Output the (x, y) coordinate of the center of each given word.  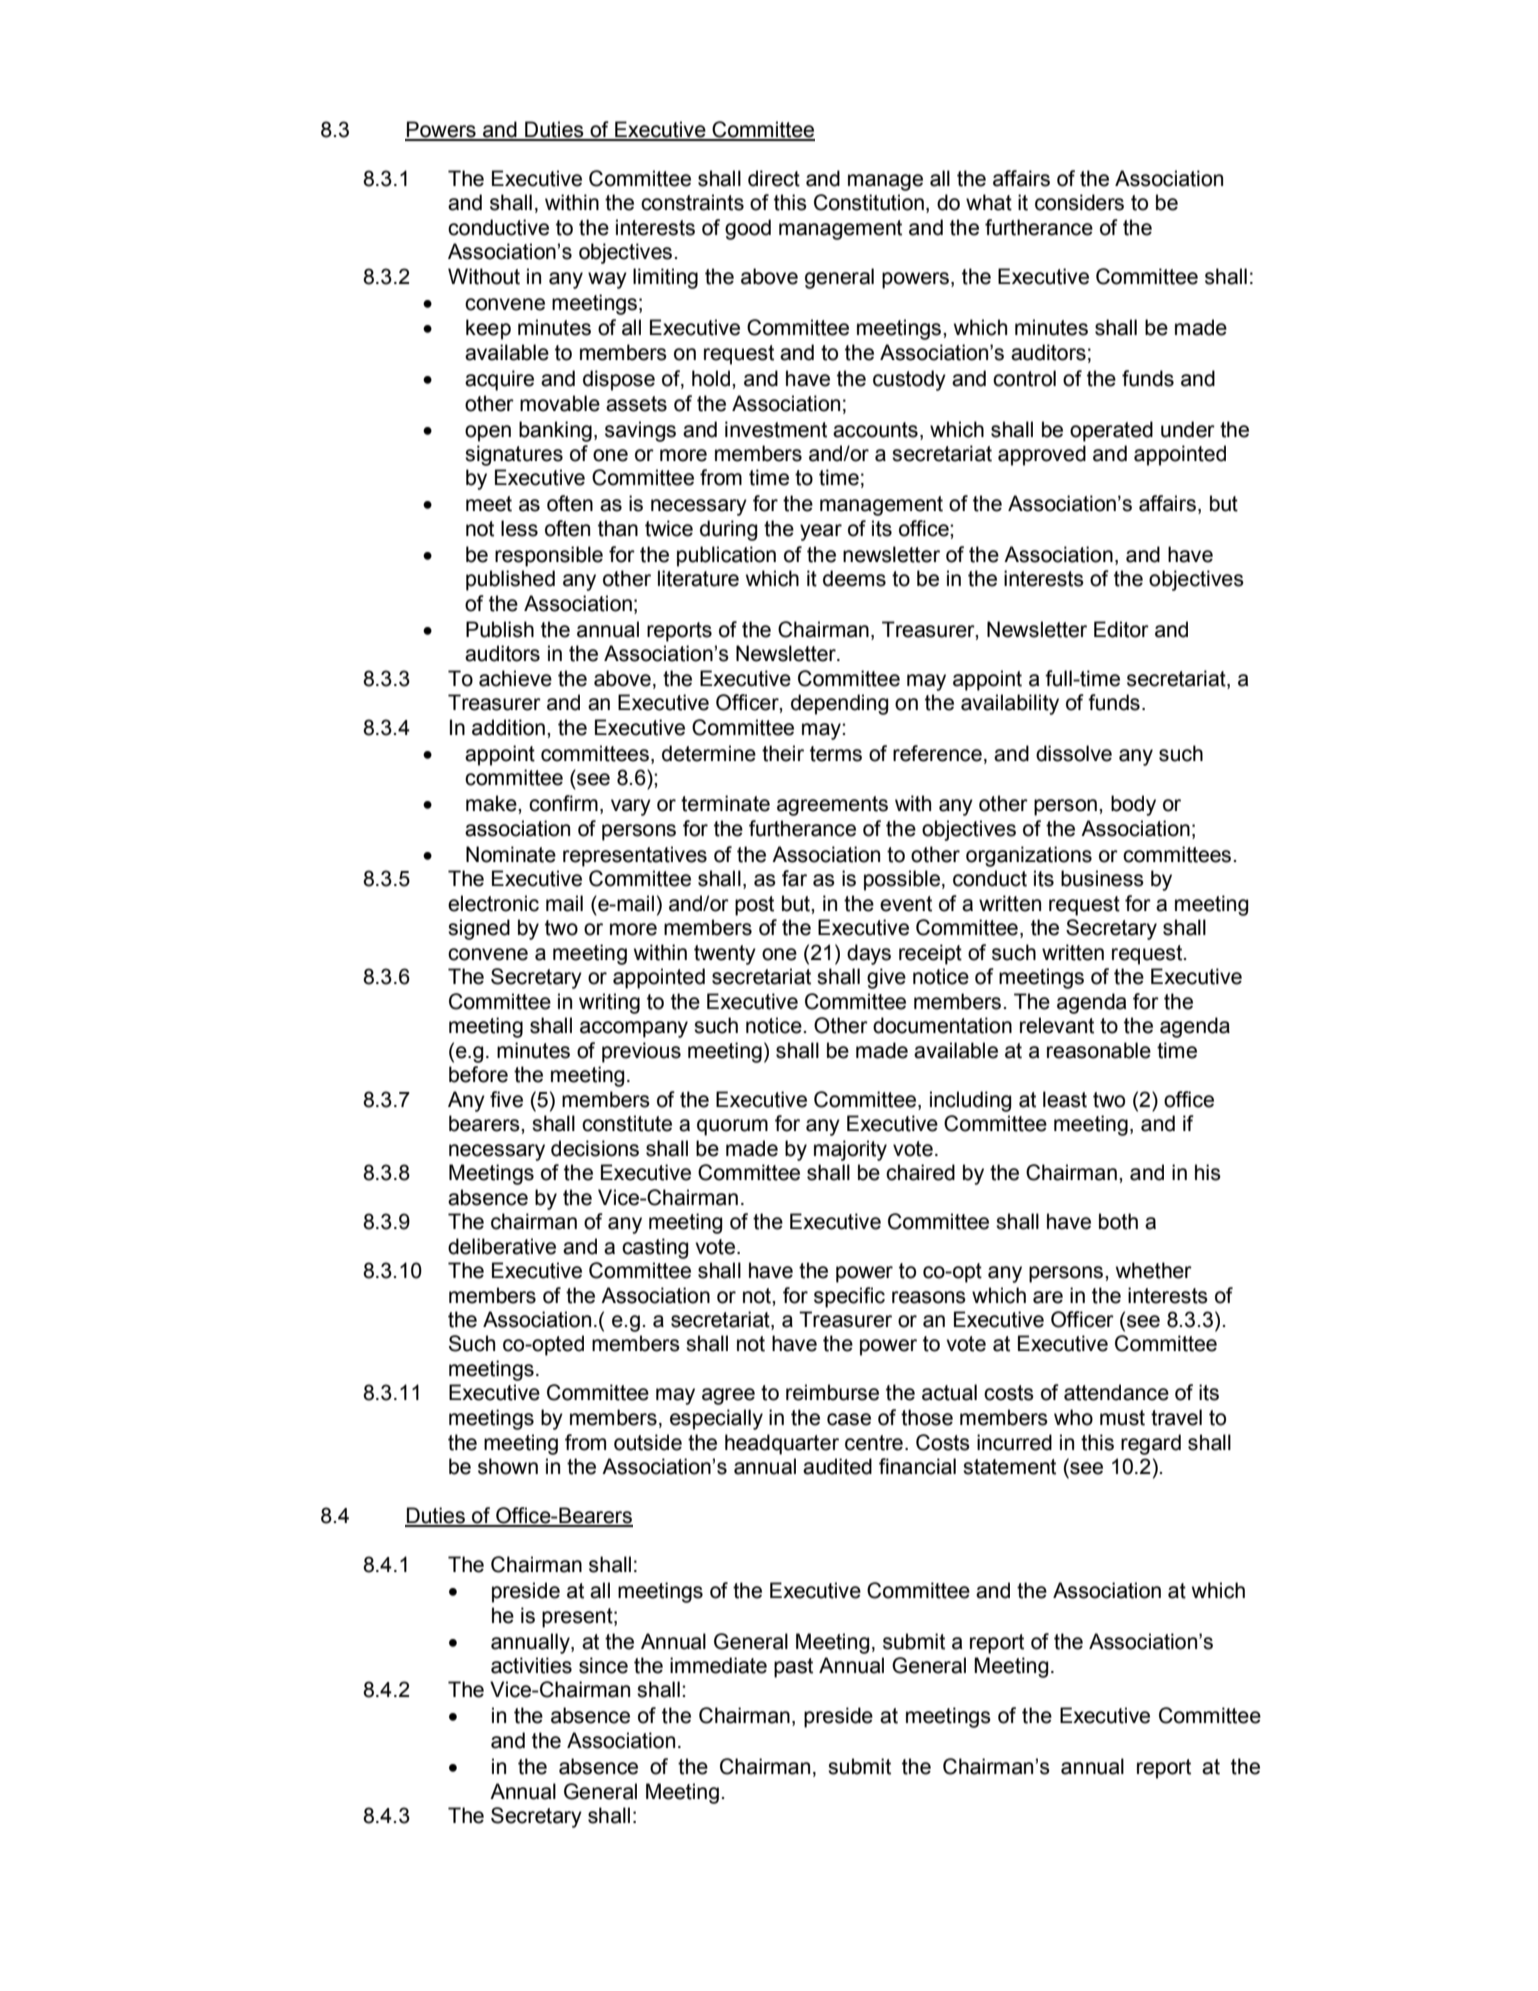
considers (1079, 202)
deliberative (502, 1246)
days (869, 954)
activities (531, 1665)
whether (1154, 1270)
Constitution (869, 202)
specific (849, 1297)
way (607, 280)
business (1102, 878)
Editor (1121, 629)
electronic (493, 903)
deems (854, 578)
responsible (549, 556)
